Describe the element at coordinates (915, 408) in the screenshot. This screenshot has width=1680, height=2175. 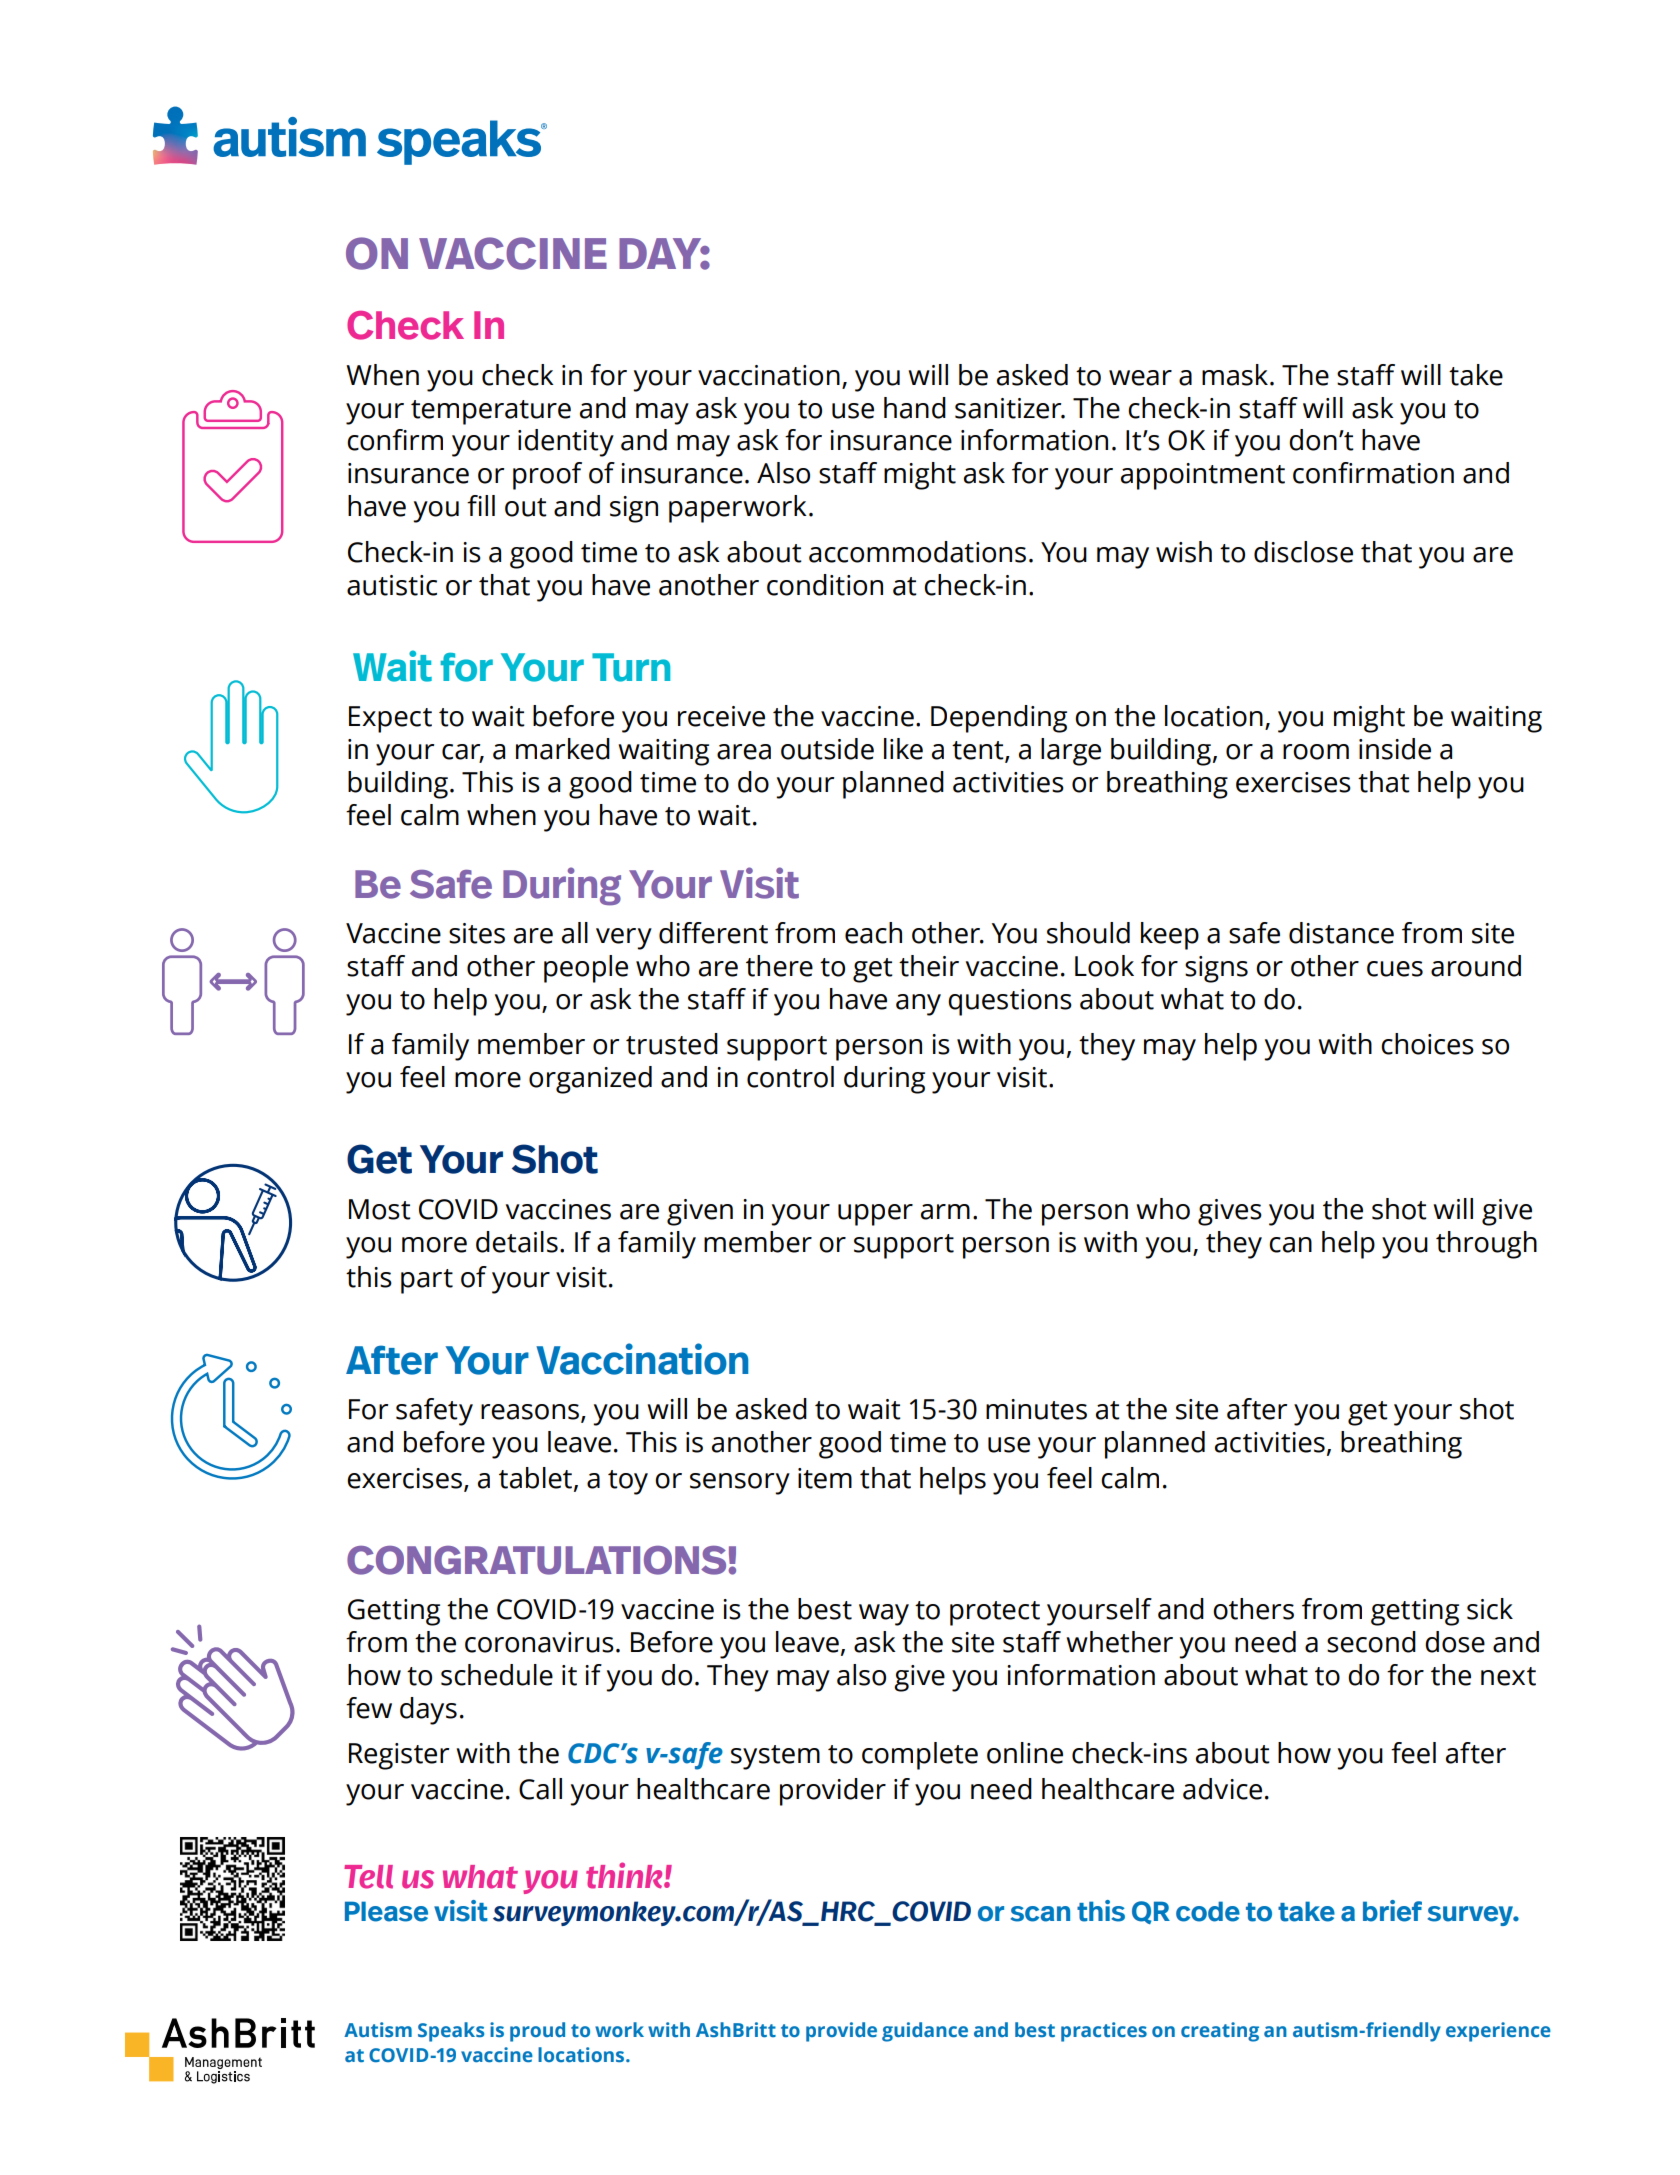
I see `hand` at that location.
